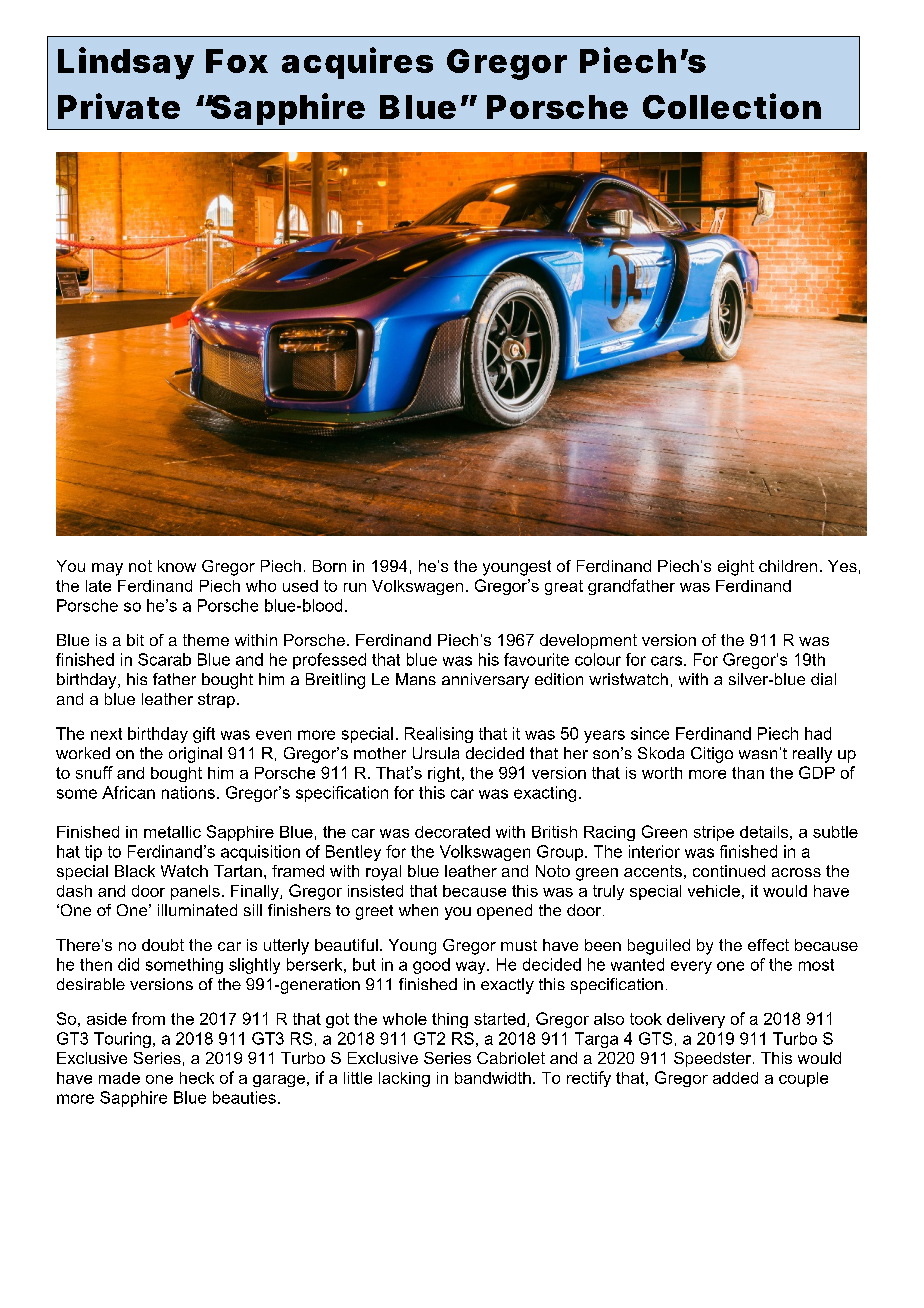 This screenshot has width=924, height=1308. I want to click on eight, so click(736, 568).
